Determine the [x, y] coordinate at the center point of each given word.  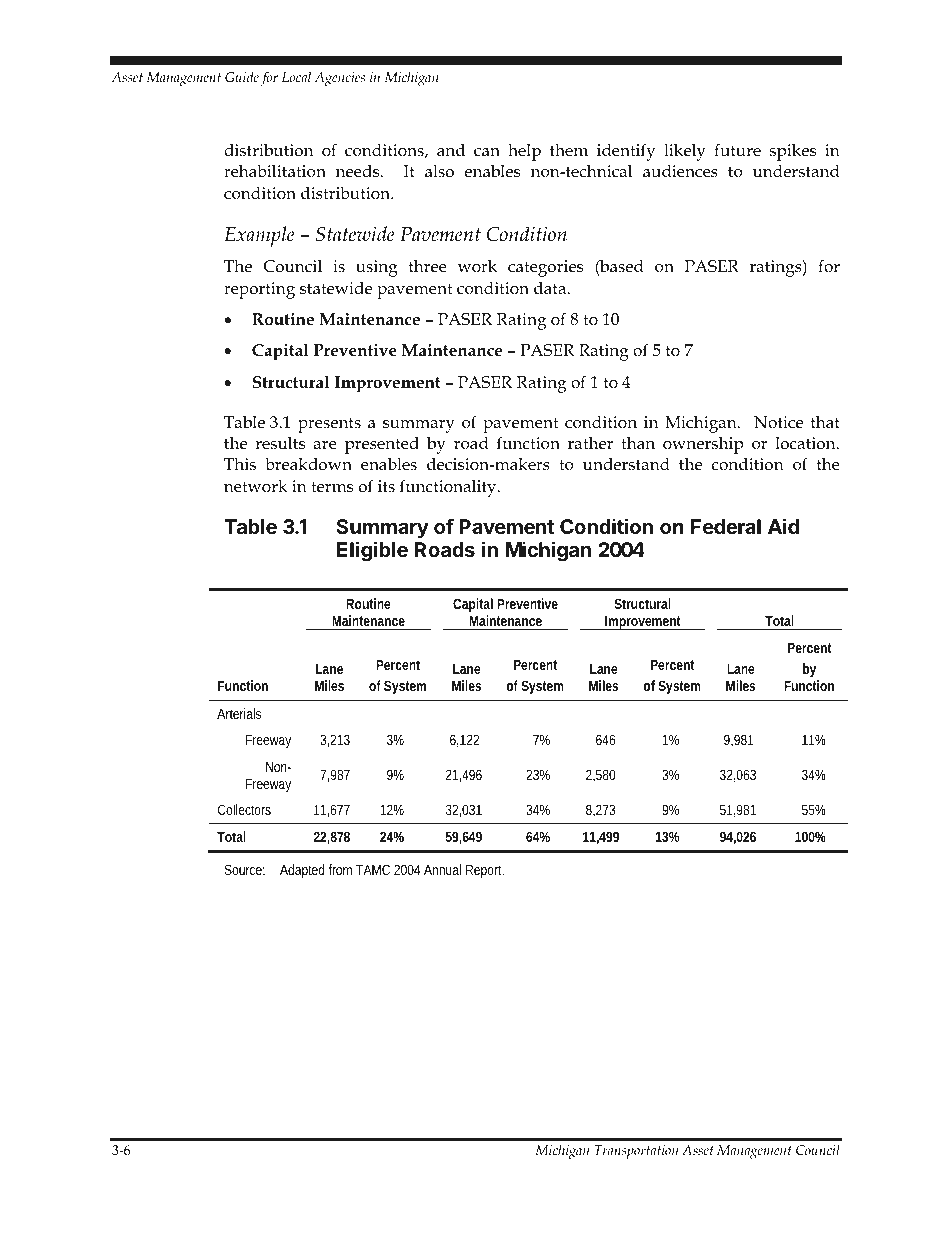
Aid [783, 526]
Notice [778, 422]
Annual [442, 869]
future [737, 149]
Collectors [244, 809]
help [524, 152]
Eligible [372, 551]
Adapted [302, 871]
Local [296, 77]
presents [329, 425]
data [551, 287]
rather [590, 443]
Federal [726, 526]
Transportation [636, 1152]
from [340, 869]
